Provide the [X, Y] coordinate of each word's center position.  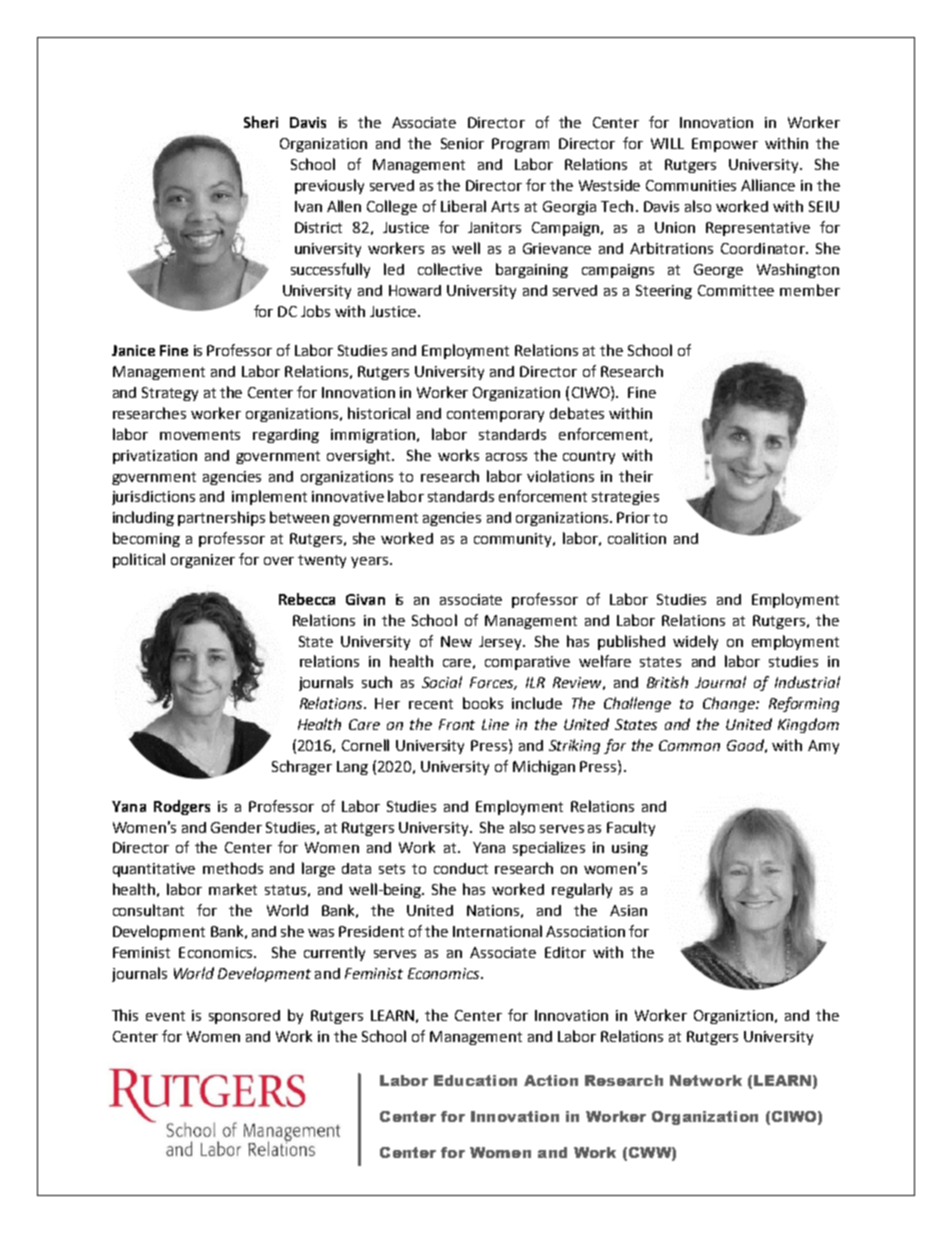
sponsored [244, 1017]
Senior [462, 143]
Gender [236, 827]
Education [475, 1080]
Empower [725, 145]
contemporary [495, 415]
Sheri [261, 122]
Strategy [170, 394]
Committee [736, 290]
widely [695, 642]
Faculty [631, 828]
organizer [203, 561]
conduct [461, 868]
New [456, 641]
